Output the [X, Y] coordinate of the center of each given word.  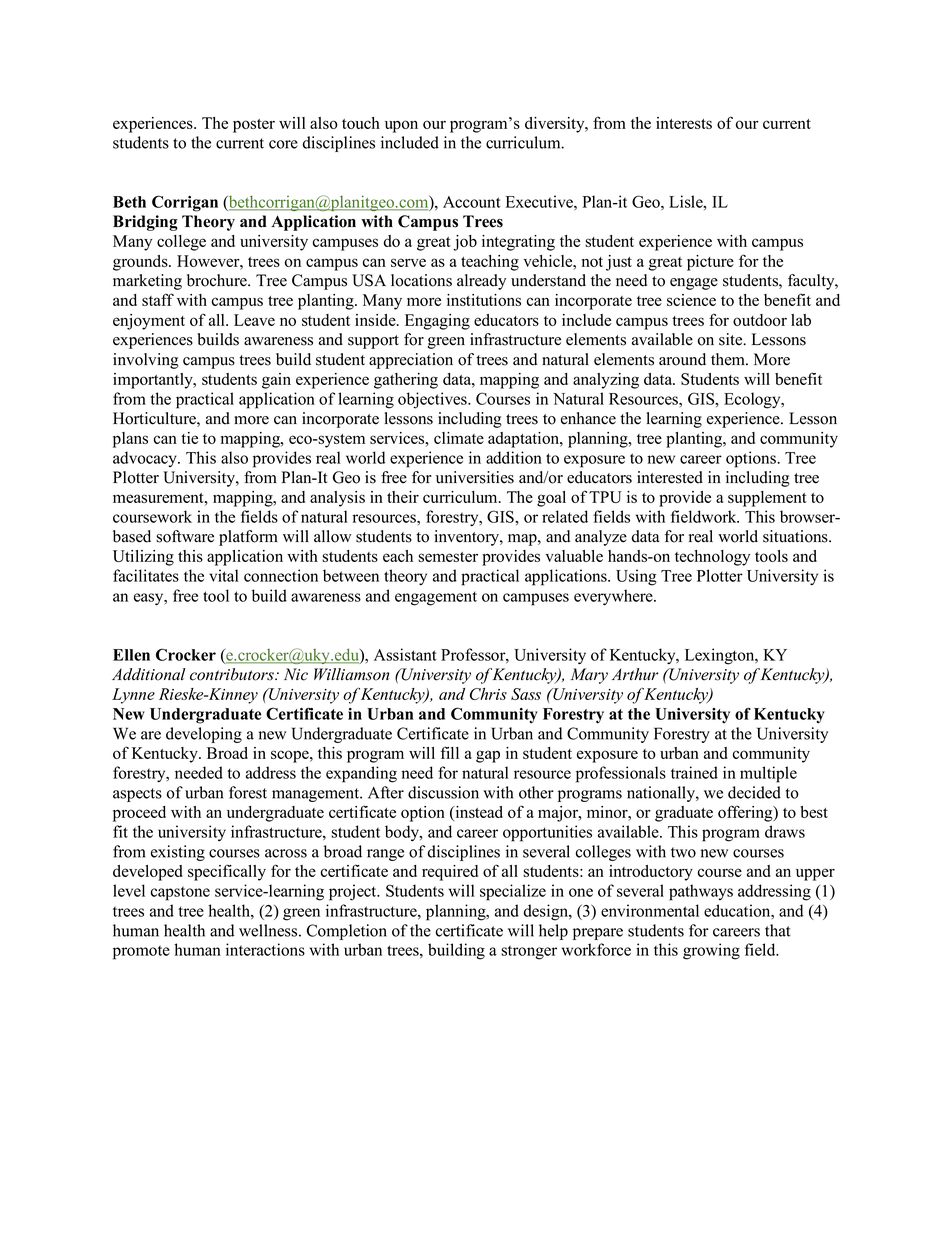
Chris [488, 694]
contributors [233, 674]
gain [276, 381]
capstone [180, 893]
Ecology [753, 400]
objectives [433, 400]
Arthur [635, 674]
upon [401, 126]
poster [254, 126]
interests [684, 123]
